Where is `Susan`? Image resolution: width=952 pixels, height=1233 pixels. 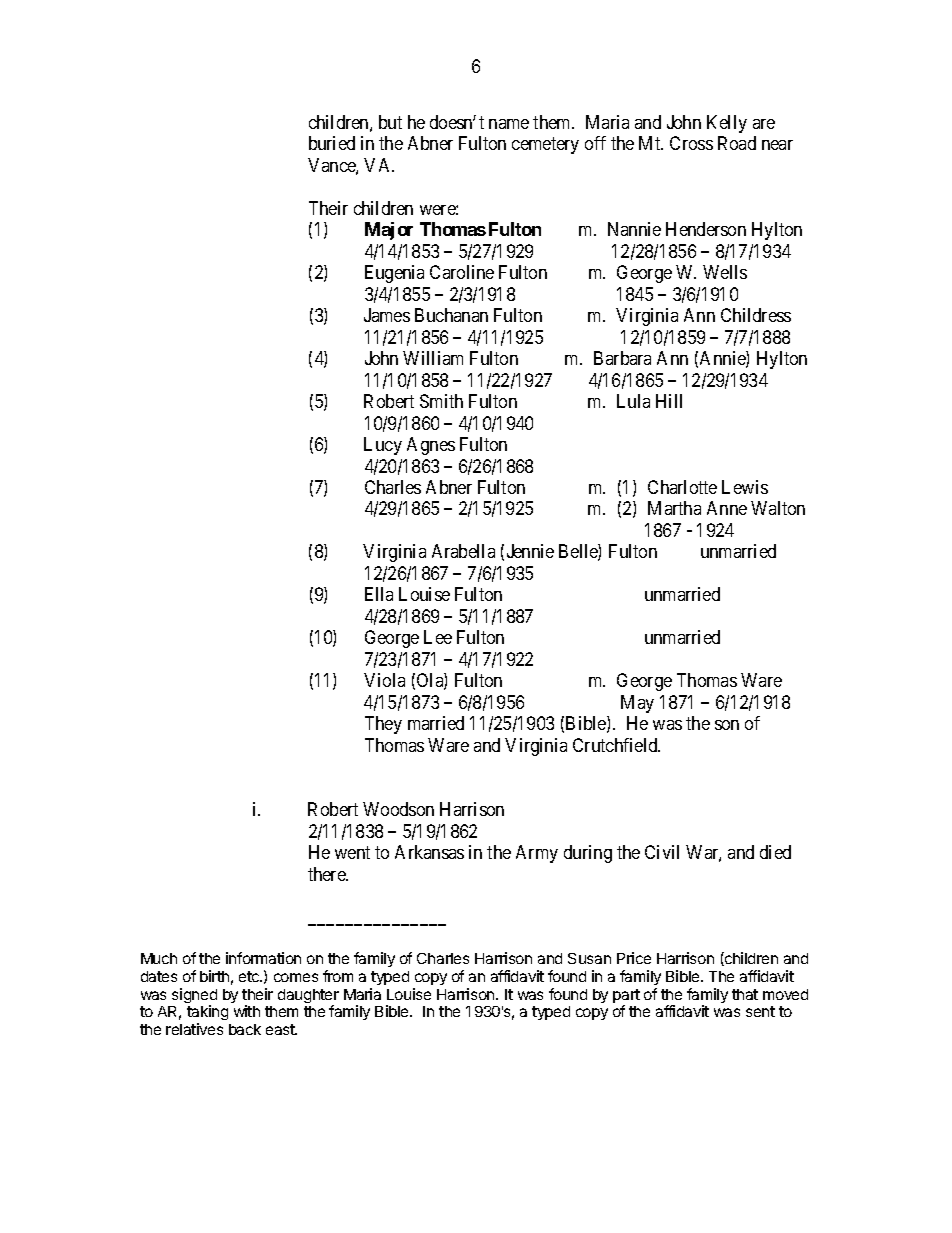 Susan is located at coordinates (589, 958).
